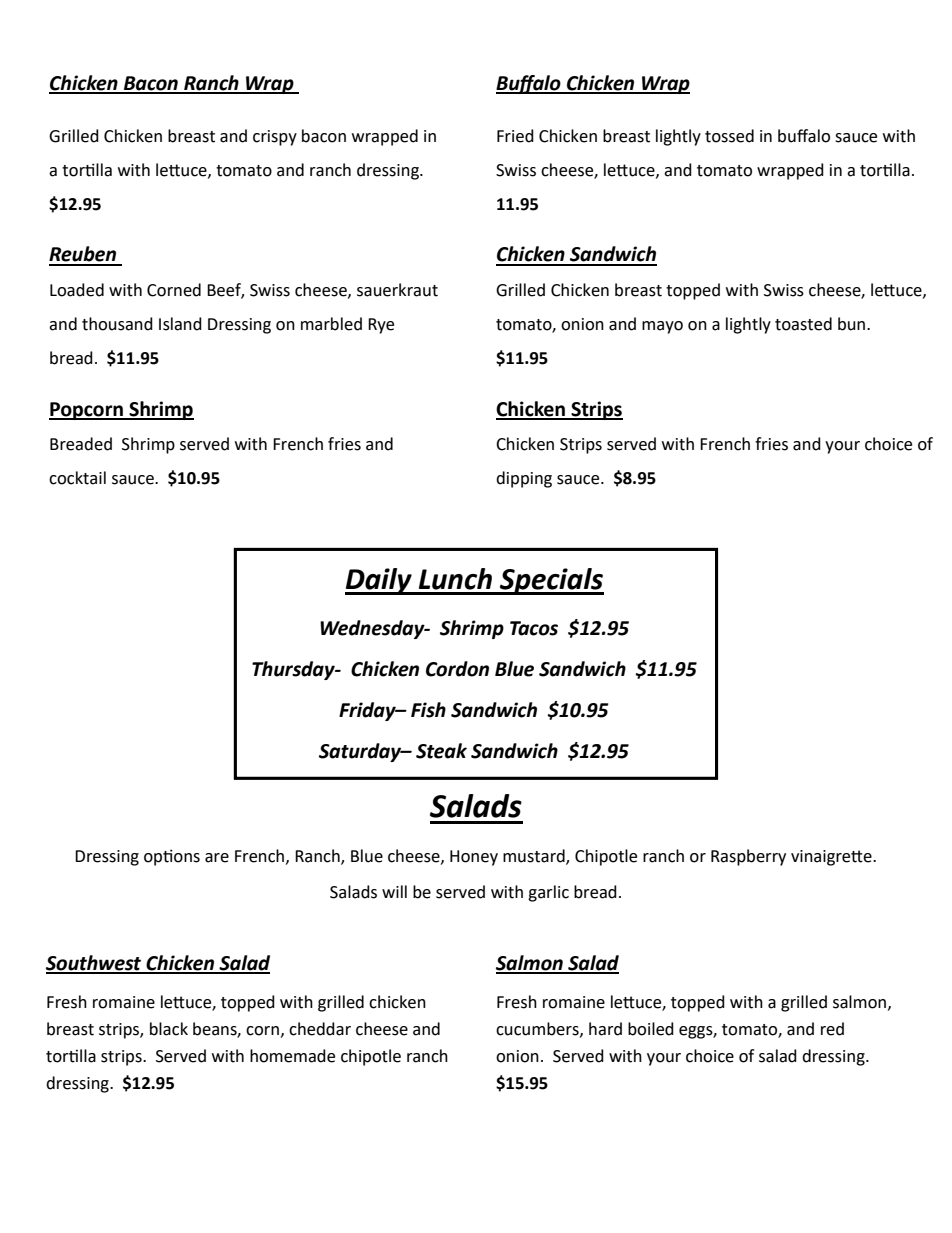  What do you see at coordinates (748, 857) in the screenshot?
I see `Raspberry` at bounding box center [748, 857].
